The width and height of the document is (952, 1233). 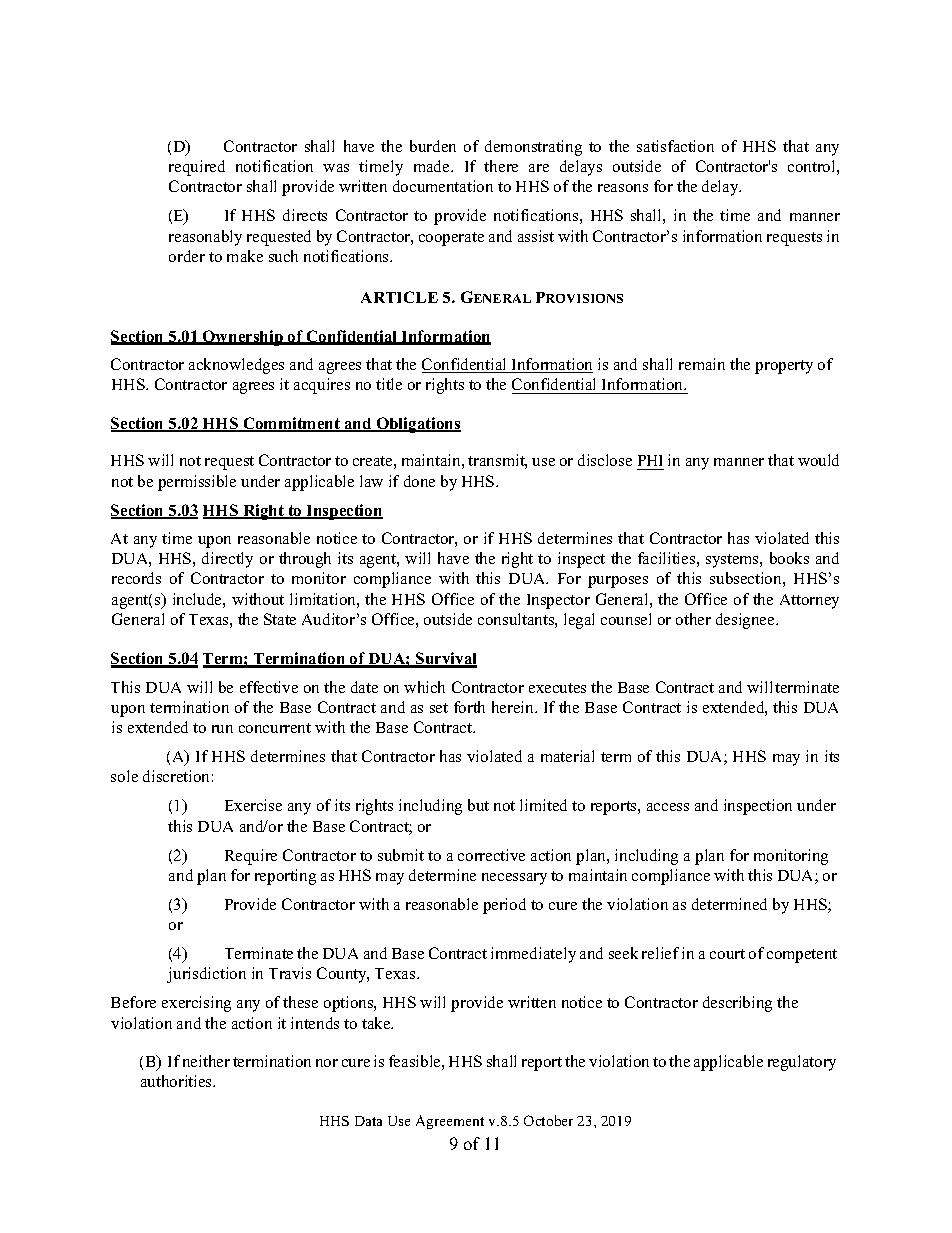 I want to click on would, so click(x=818, y=460).
